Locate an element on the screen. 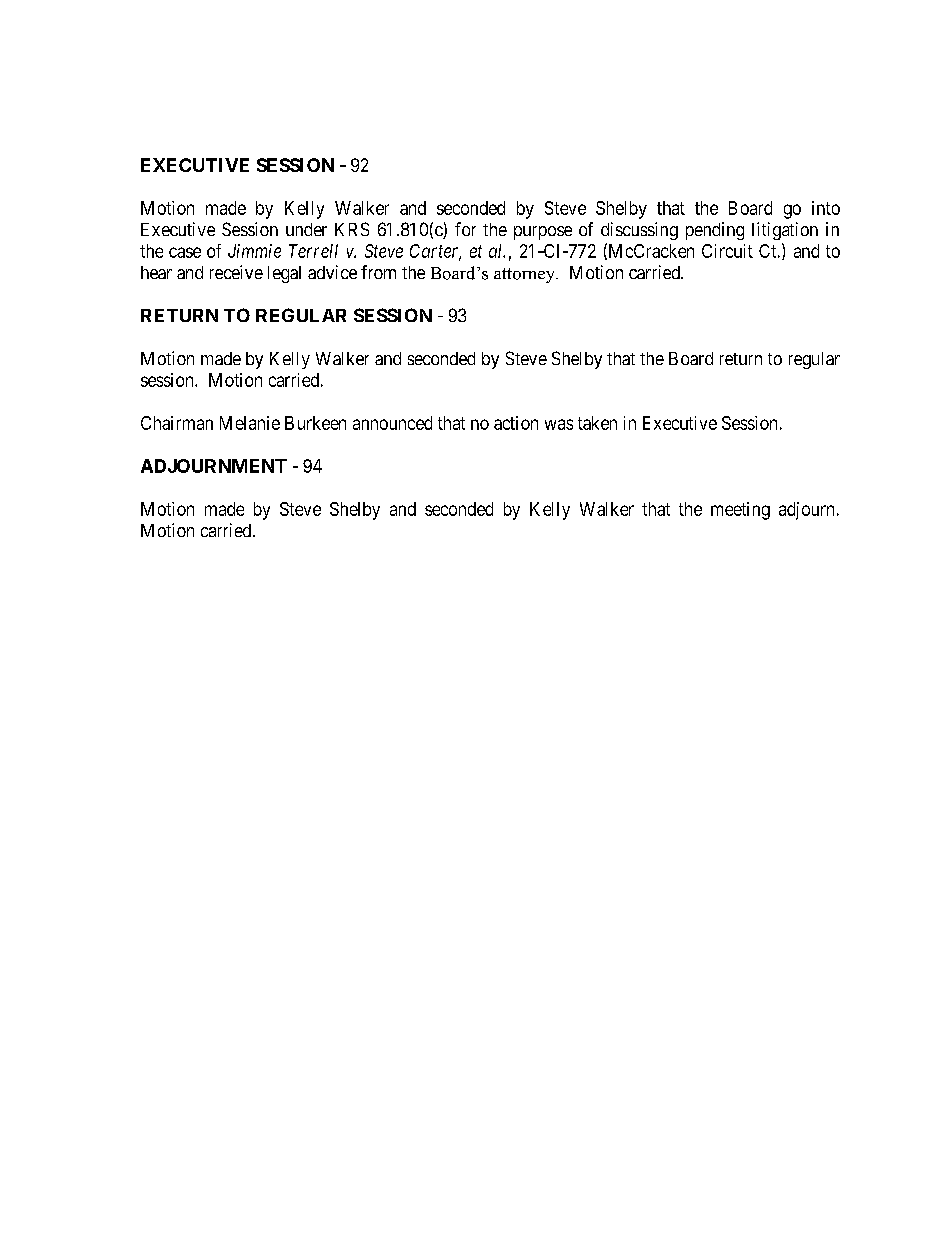 Image resolution: width=952 pixels, height=1233 pixels. pending is located at coordinates (715, 231).
